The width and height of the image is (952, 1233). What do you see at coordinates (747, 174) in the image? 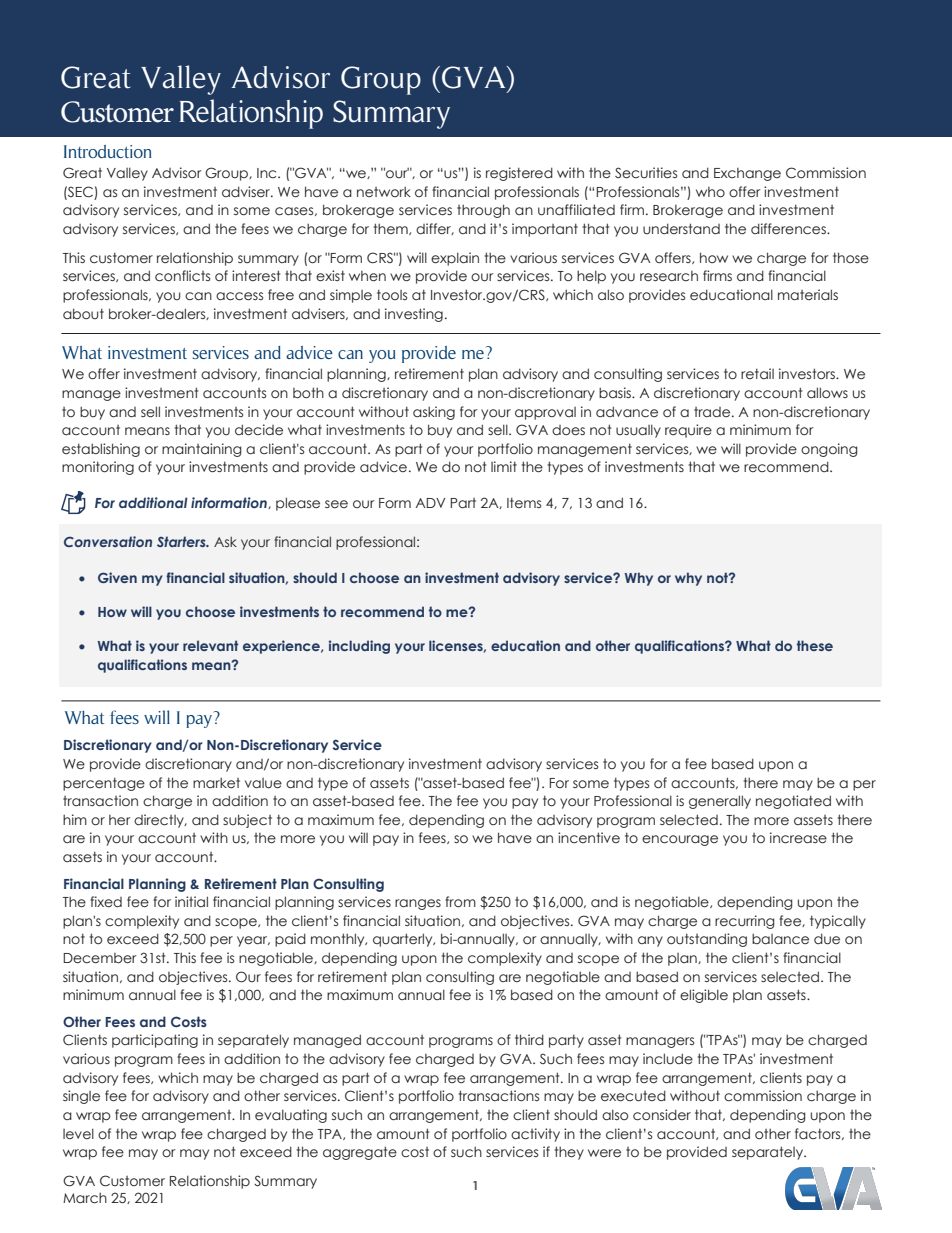
I see `Exchange` at bounding box center [747, 174].
